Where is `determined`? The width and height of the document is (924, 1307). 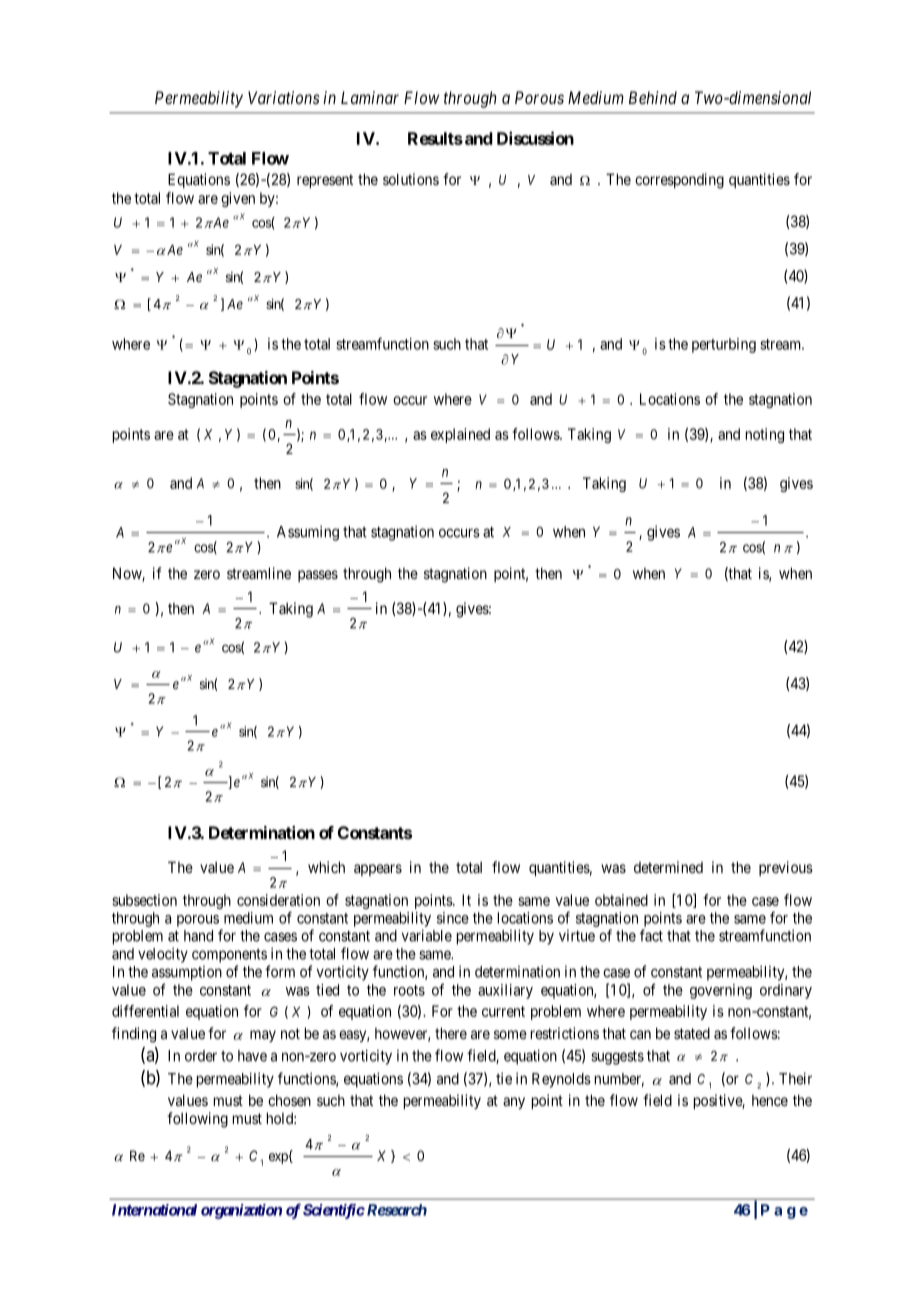
determined is located at coordinates (668, 867).
